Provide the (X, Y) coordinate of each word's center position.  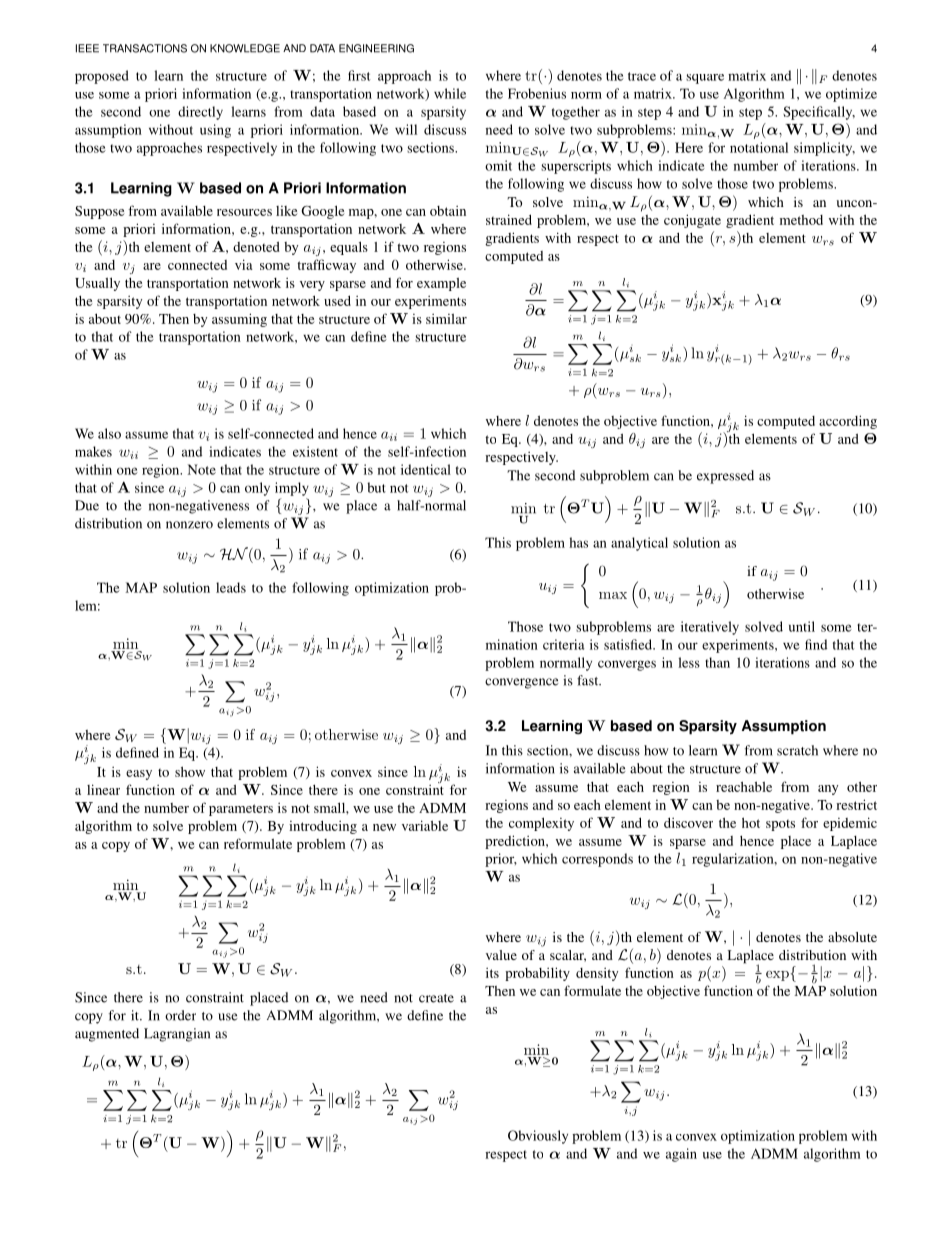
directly (200, 113)
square (705, 79)
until (802, 626)
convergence (522, 683)
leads (231, 587)
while (450, 93)
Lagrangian (177, 1035)
